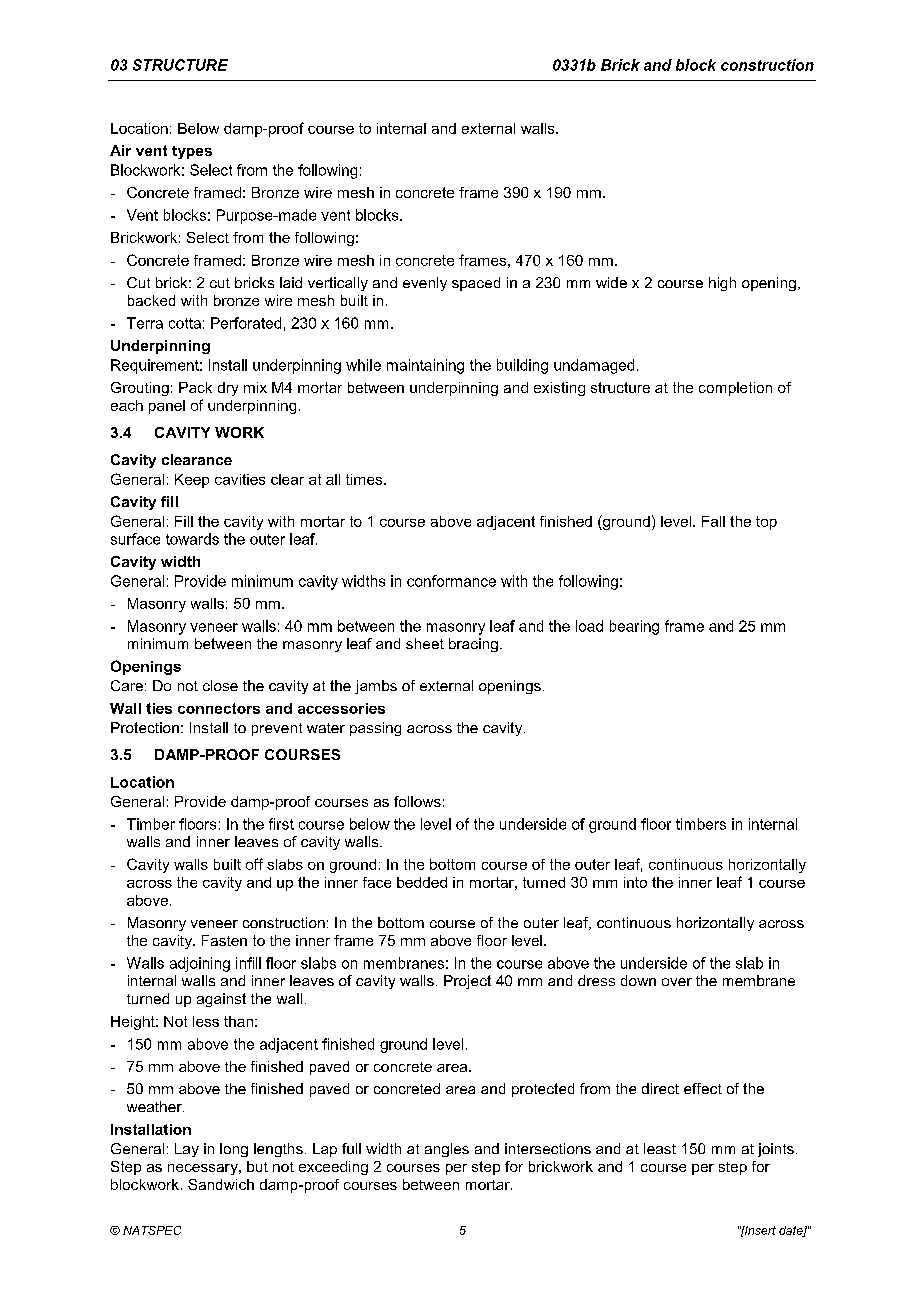  What do you see at coordinates (660, 1148) in the screenshot?
I see `least` at bounding box center [660, 1148].
